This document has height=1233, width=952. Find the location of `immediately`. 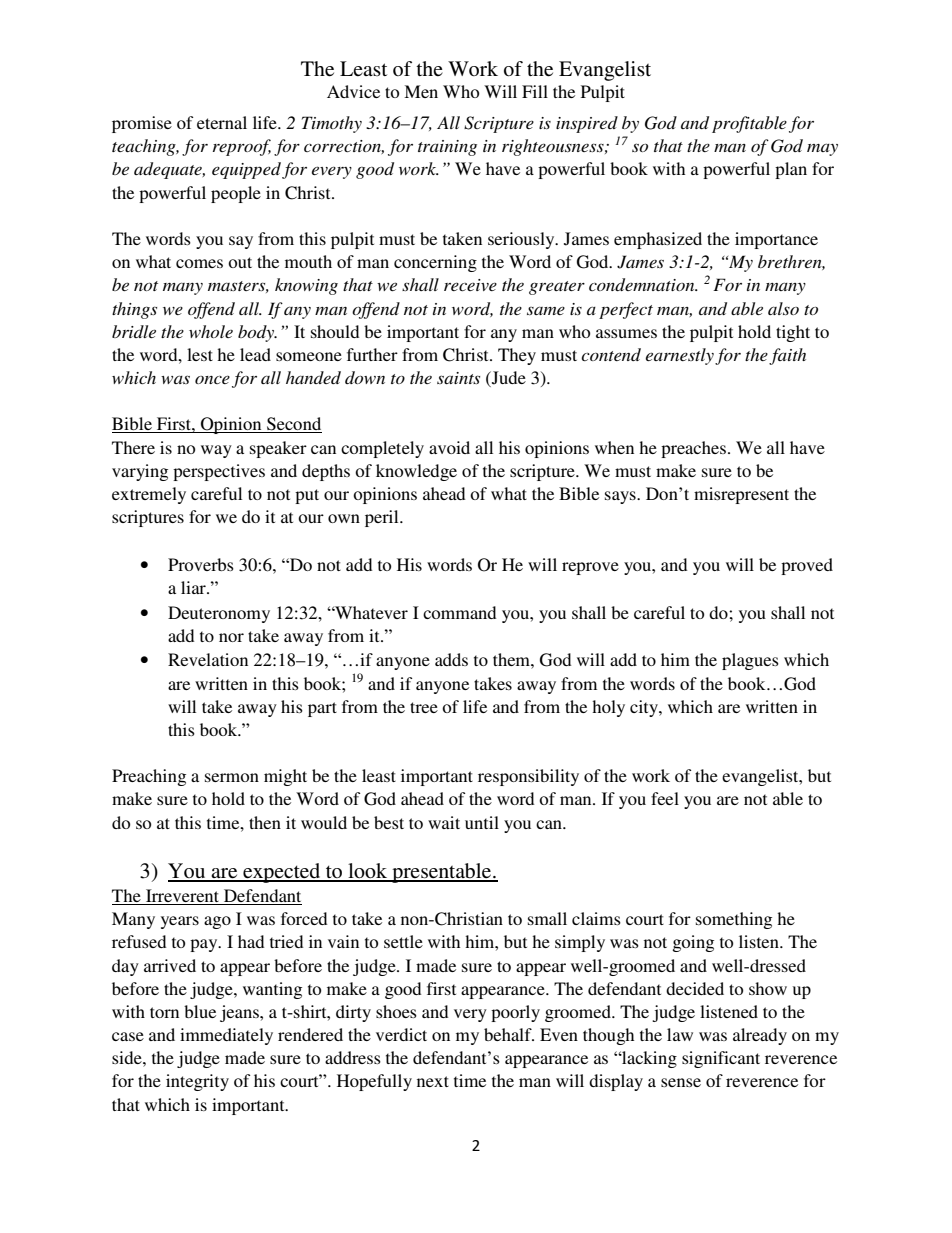

immediately is located at coordinates (226, 1036).
